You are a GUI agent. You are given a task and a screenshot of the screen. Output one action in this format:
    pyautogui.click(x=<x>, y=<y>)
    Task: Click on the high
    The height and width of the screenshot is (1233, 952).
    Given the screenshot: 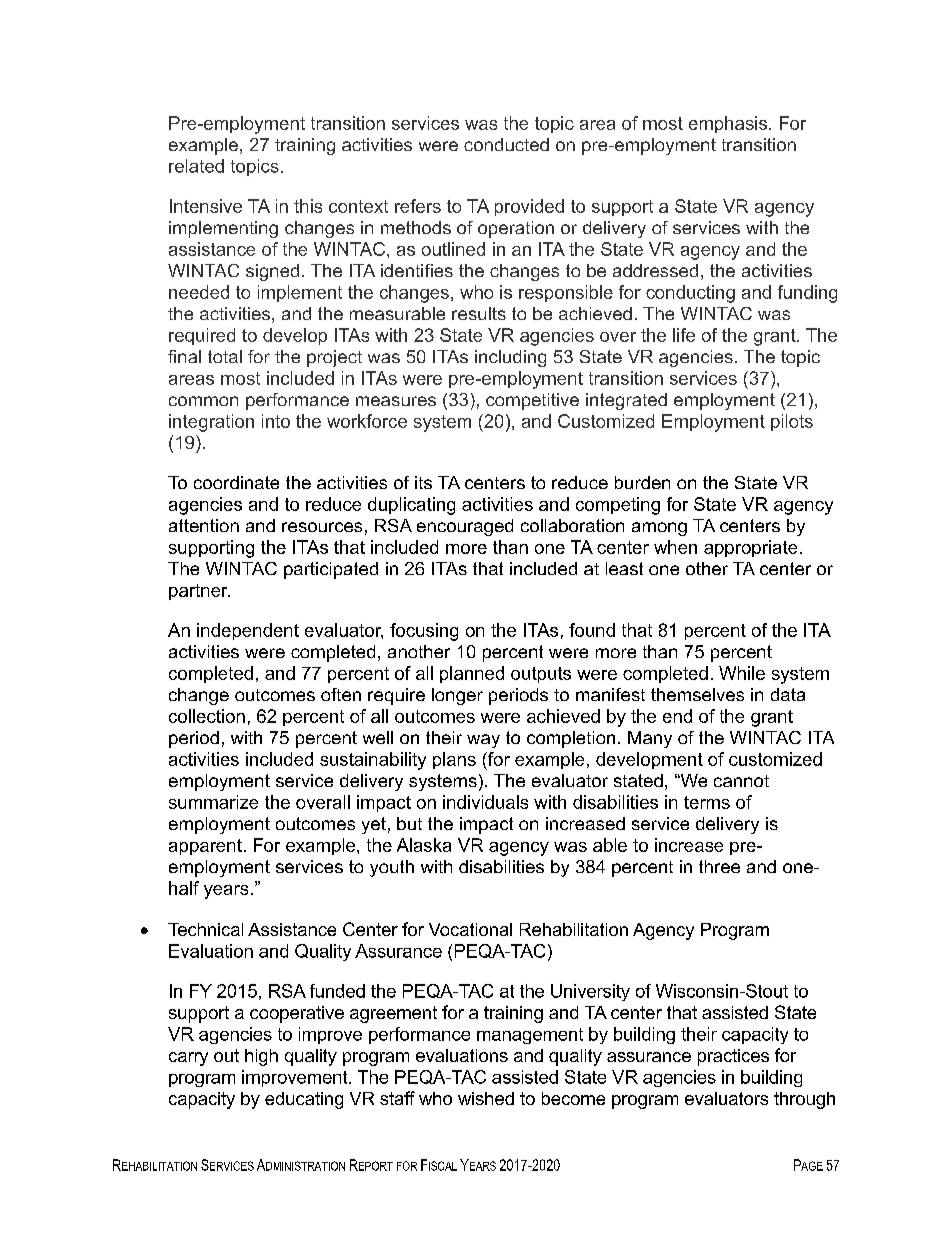 What is the action you would take?
    pyautogui.click(x=261, y=1057)
